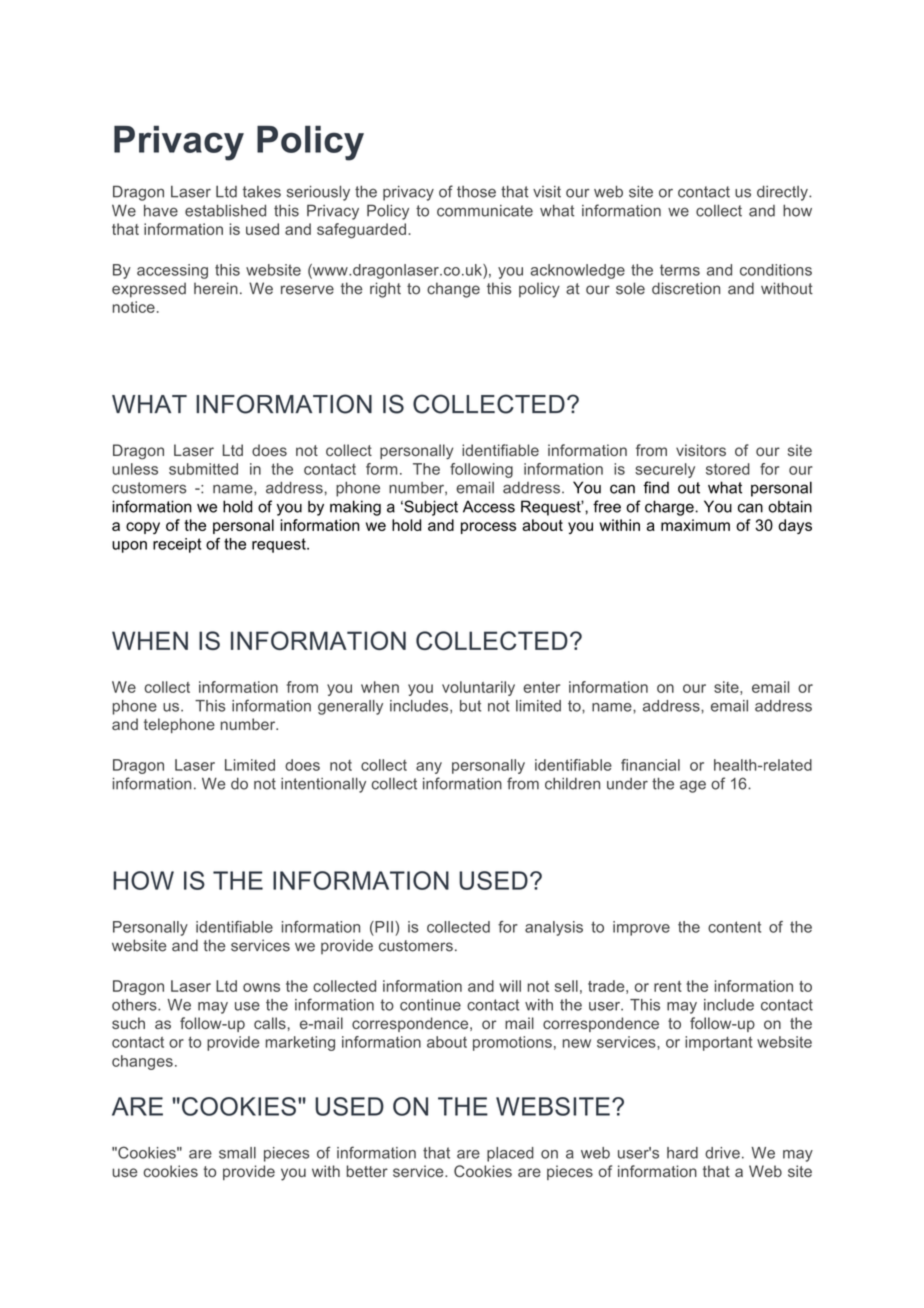 Image resolution: width=924 pixels, height=1308 pixels. Describe the element at coordinates (488, 528) in the screenshot. I see `process` at that location.
